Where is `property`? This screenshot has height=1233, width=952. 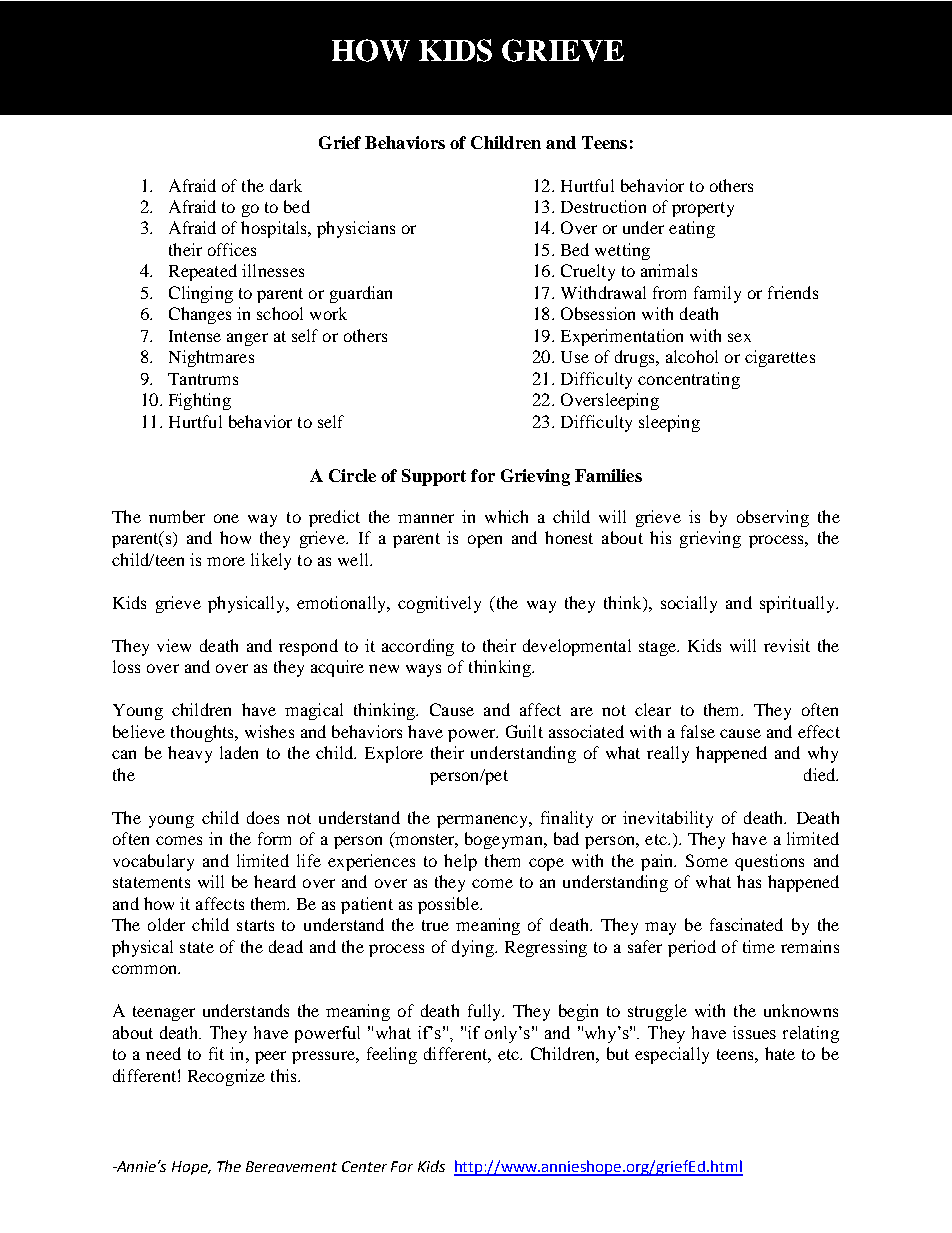
property is located at coordinates (703, 209).
